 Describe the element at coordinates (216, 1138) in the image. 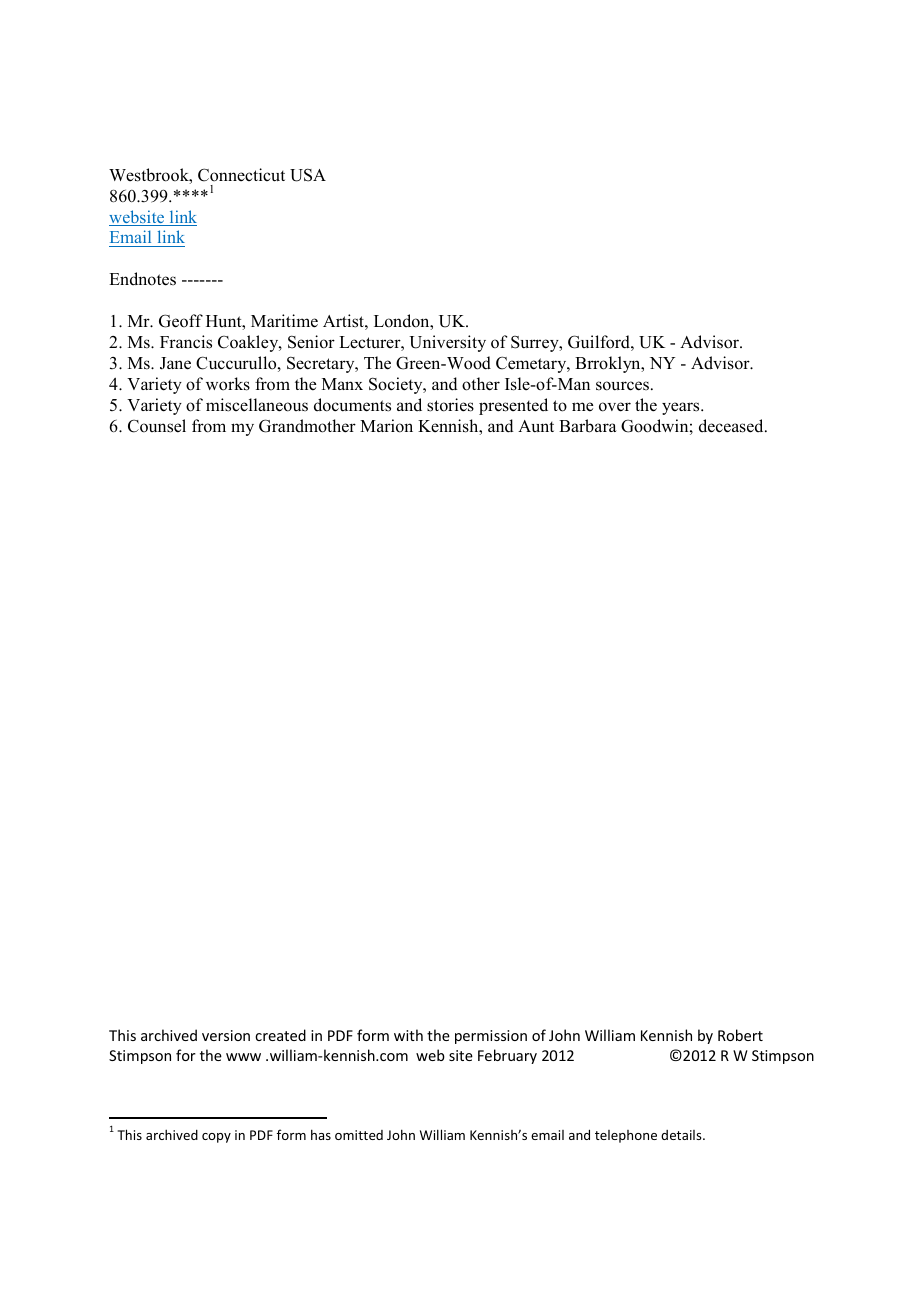

I see `copy` at that location.
